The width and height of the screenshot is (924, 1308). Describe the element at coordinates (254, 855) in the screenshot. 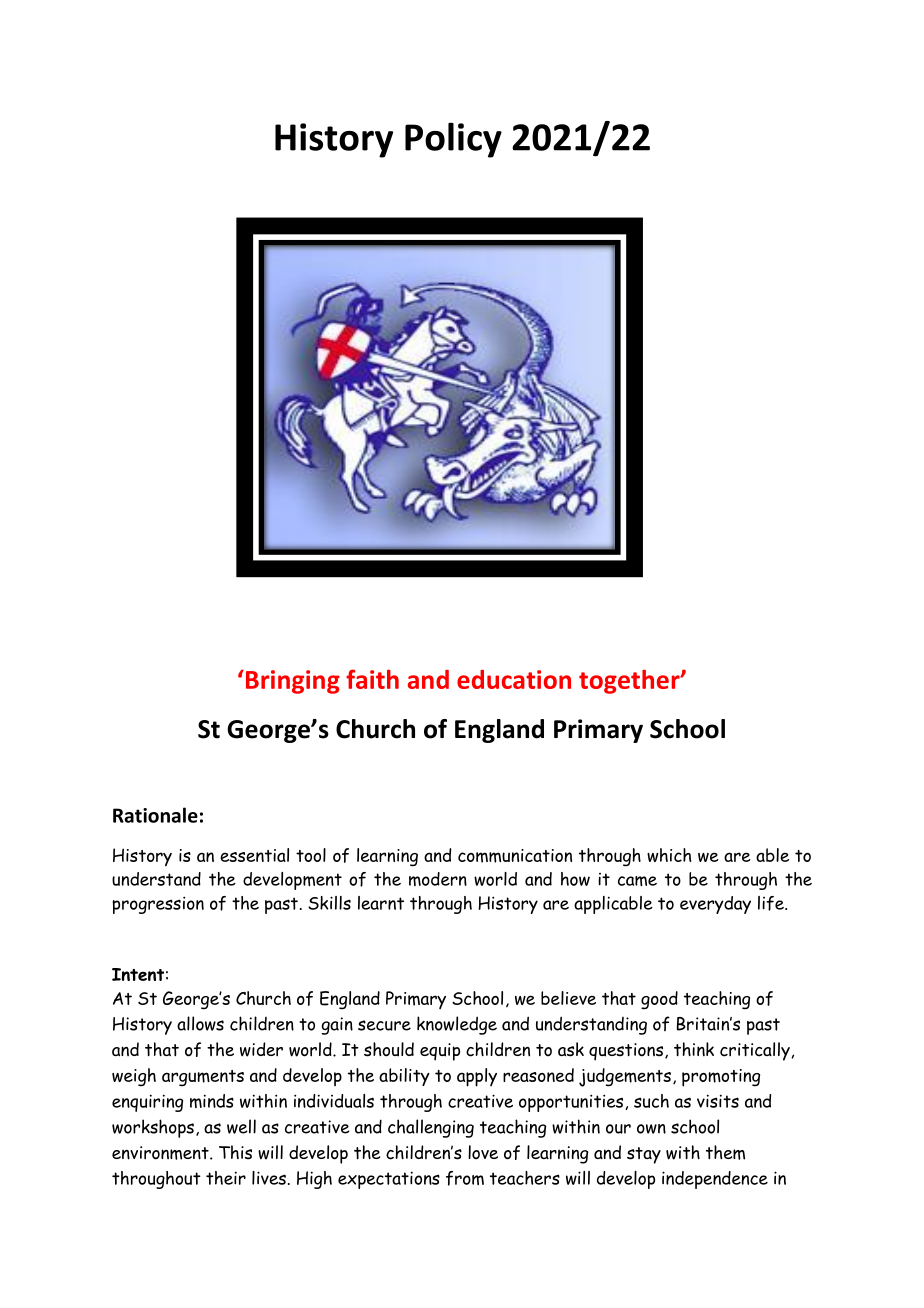

I see `essential` at that location.
